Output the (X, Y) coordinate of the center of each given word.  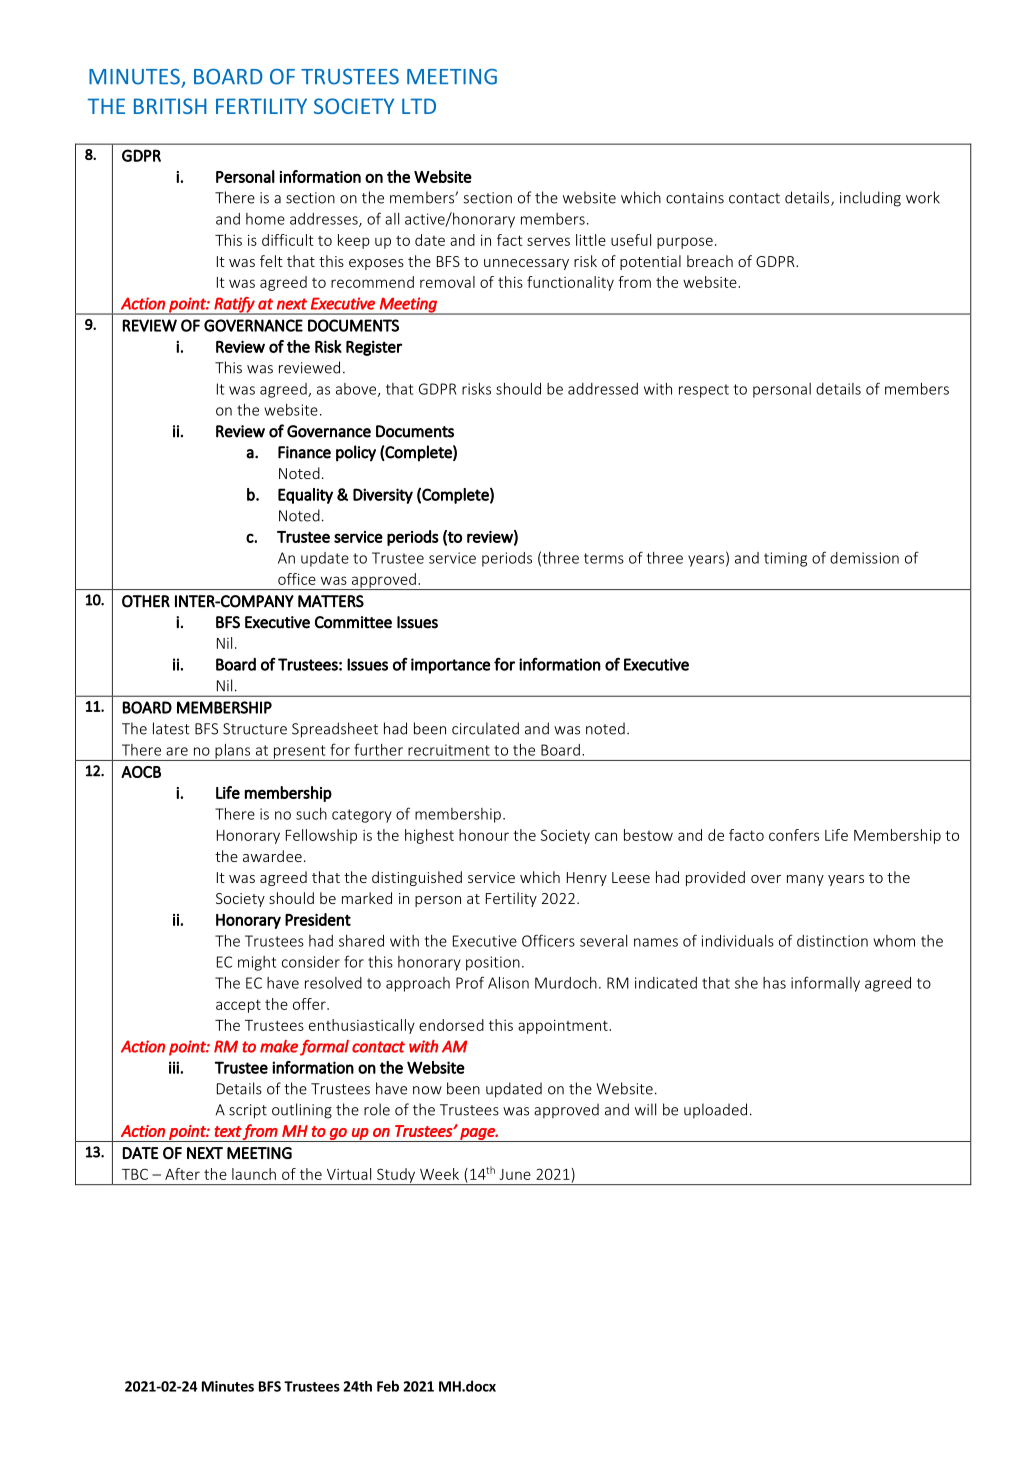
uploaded (715, 1110)
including (870, 199)
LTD (419, 106)
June (515, 1174)
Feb (388, 1386)
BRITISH (170, 106)
